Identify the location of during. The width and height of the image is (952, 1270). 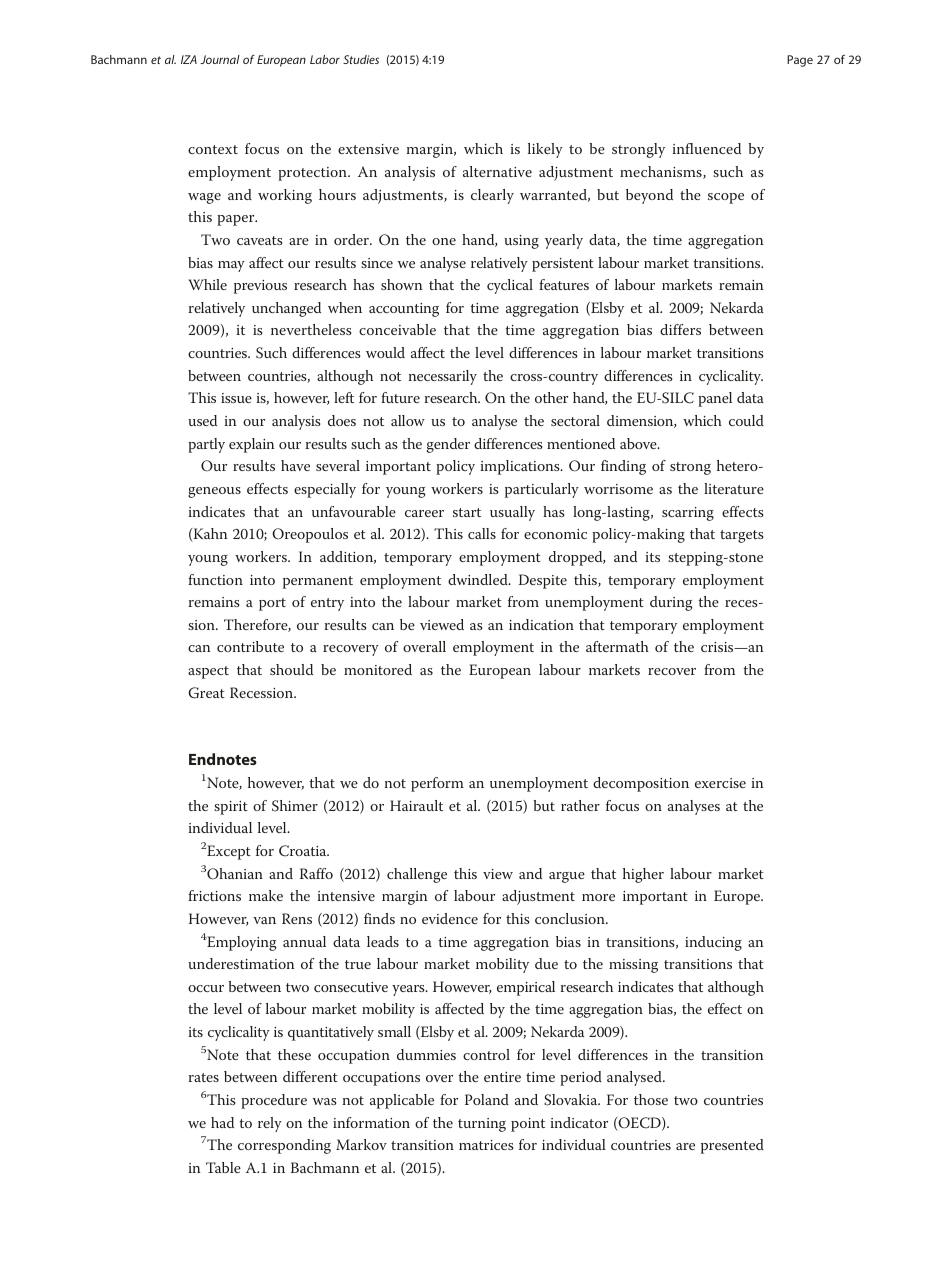
(671, 603).
